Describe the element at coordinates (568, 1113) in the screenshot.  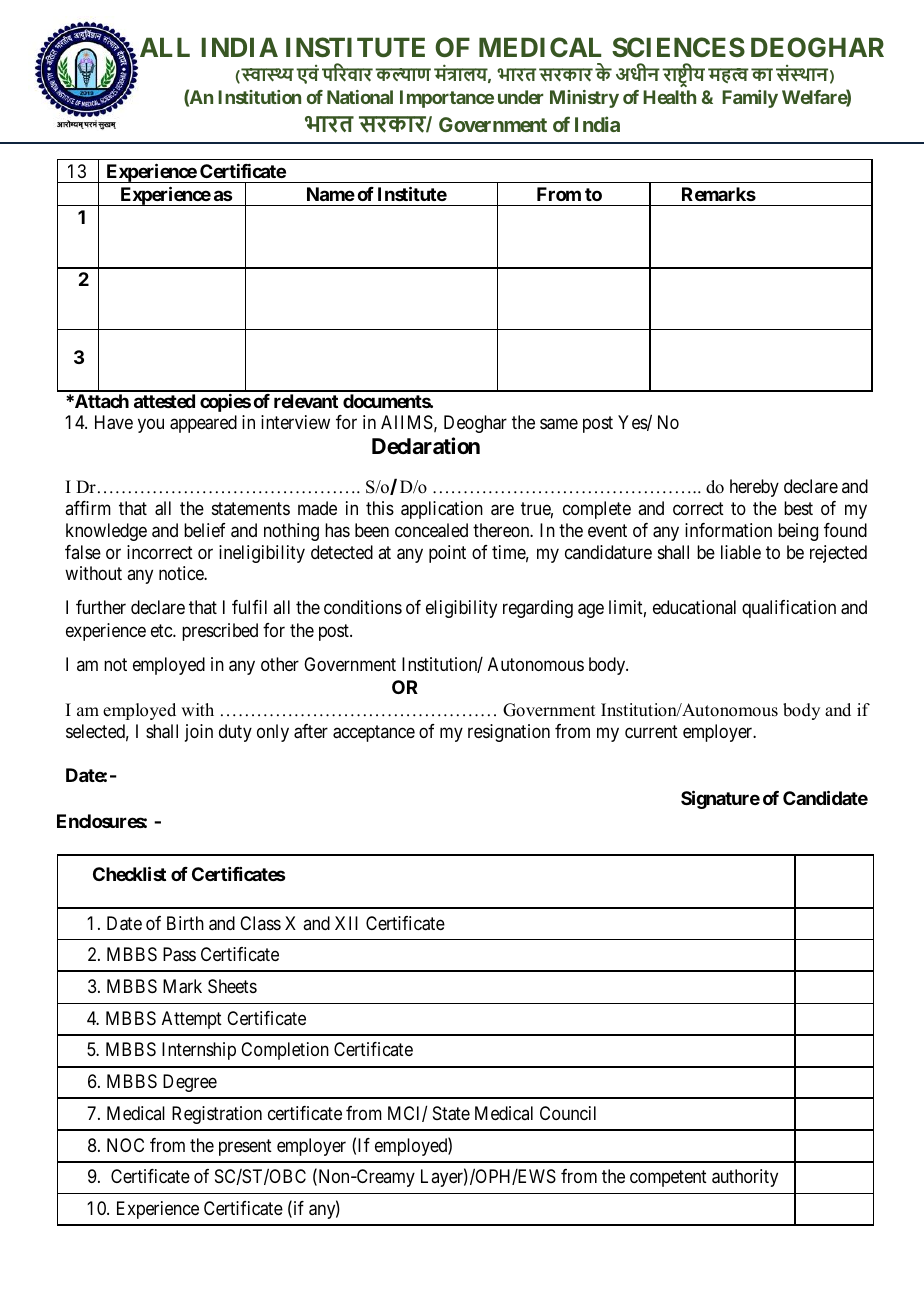
I see `Council` at that location.
